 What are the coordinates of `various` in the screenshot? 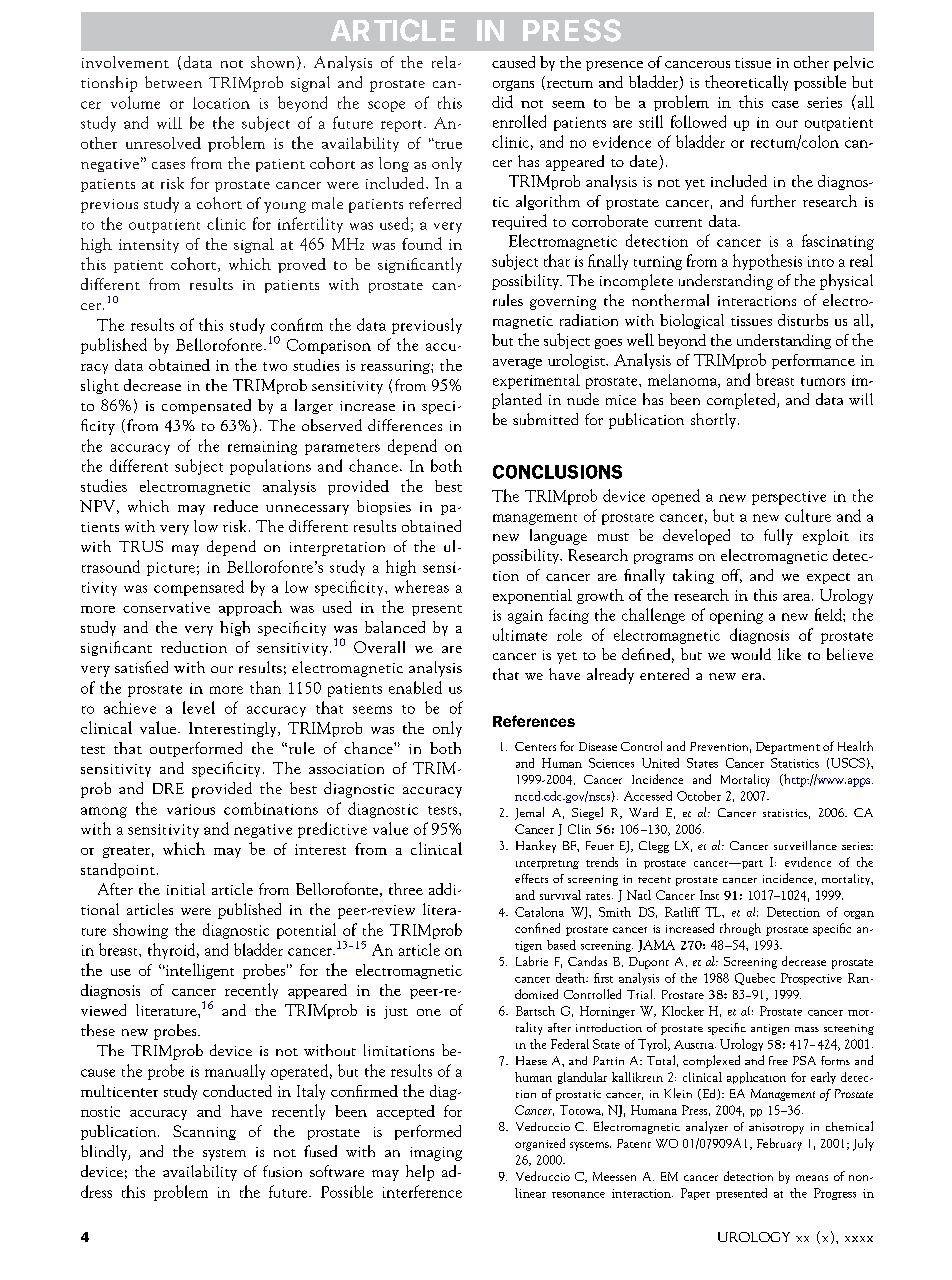 It's located at (191, 809).
